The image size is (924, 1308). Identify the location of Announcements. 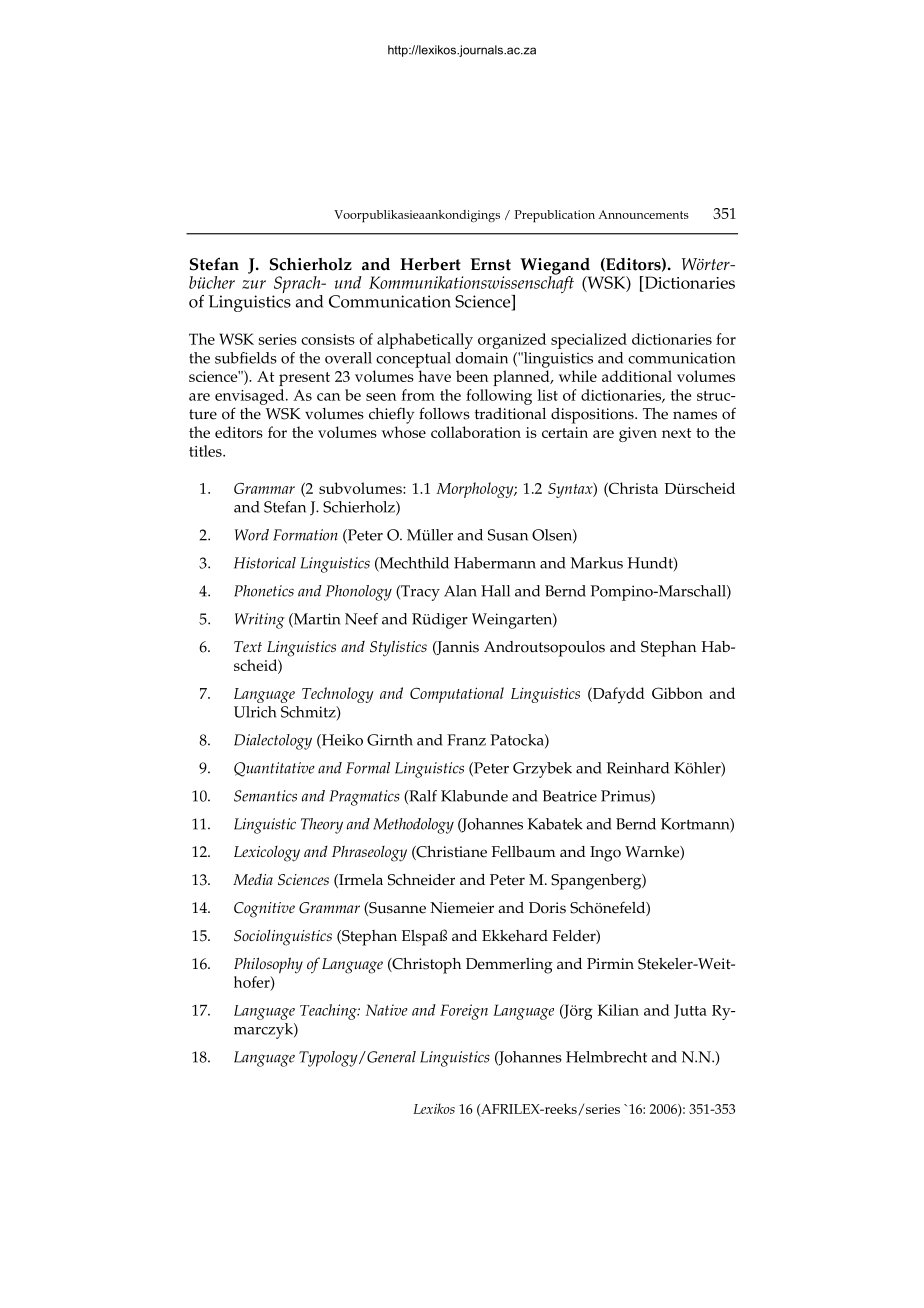
(643, 214).
